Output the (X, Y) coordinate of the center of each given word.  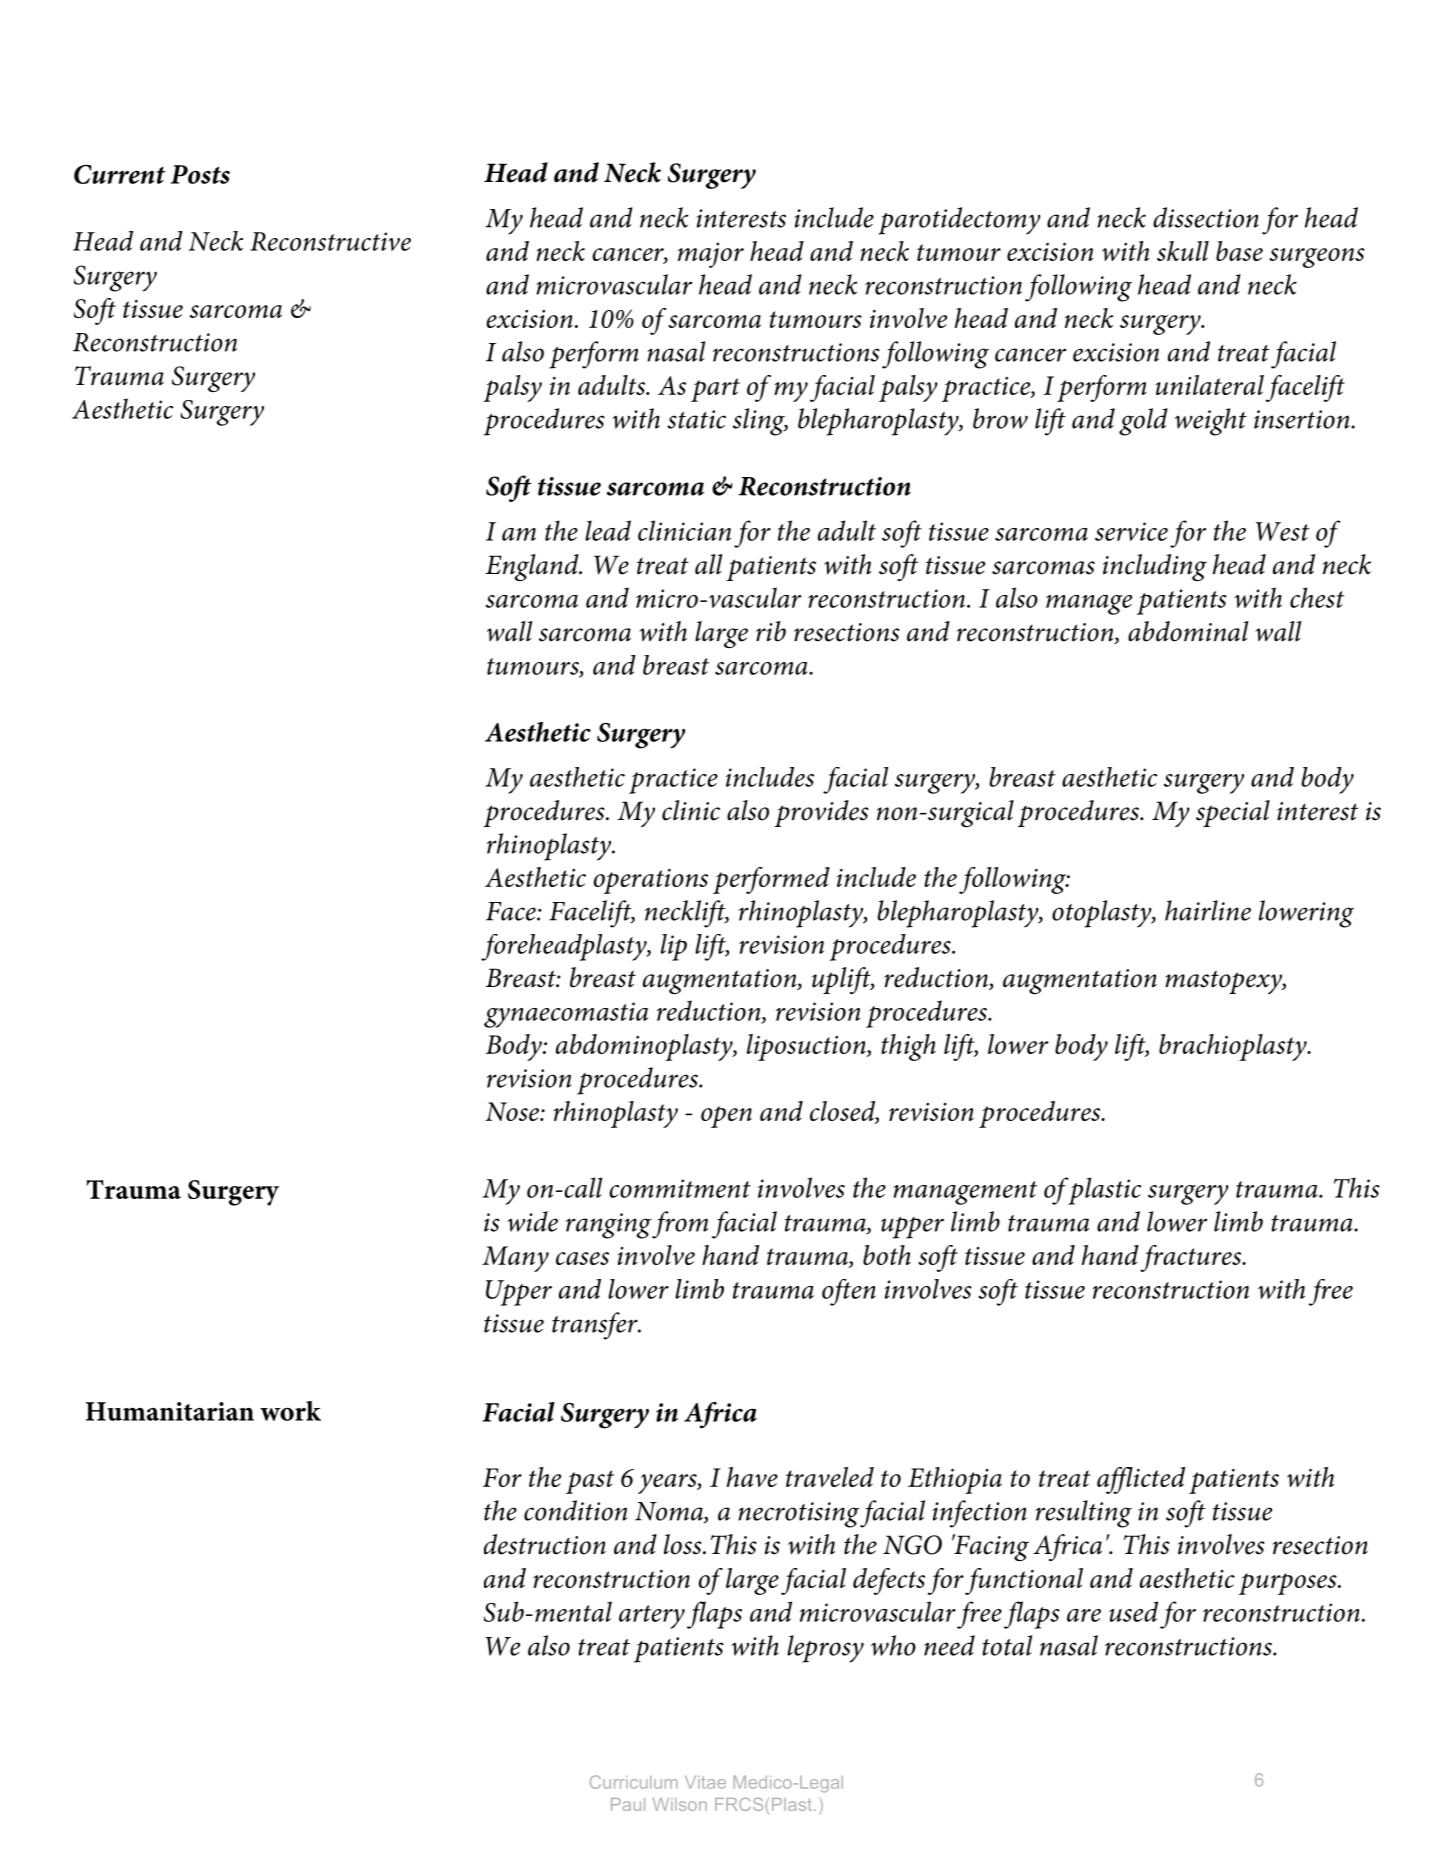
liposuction (807, 1047)
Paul (628, 1804)
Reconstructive (330, 241)
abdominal (1188, 631)
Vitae (705, 1782)
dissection (1206, 217)
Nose (513, 1111)
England (533, 567)
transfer (596, 1326)
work (290, 1411)
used (1133, 1611)
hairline (1208, 910)
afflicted (1141, 1480)
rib (771, 631)
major (711, 255)
